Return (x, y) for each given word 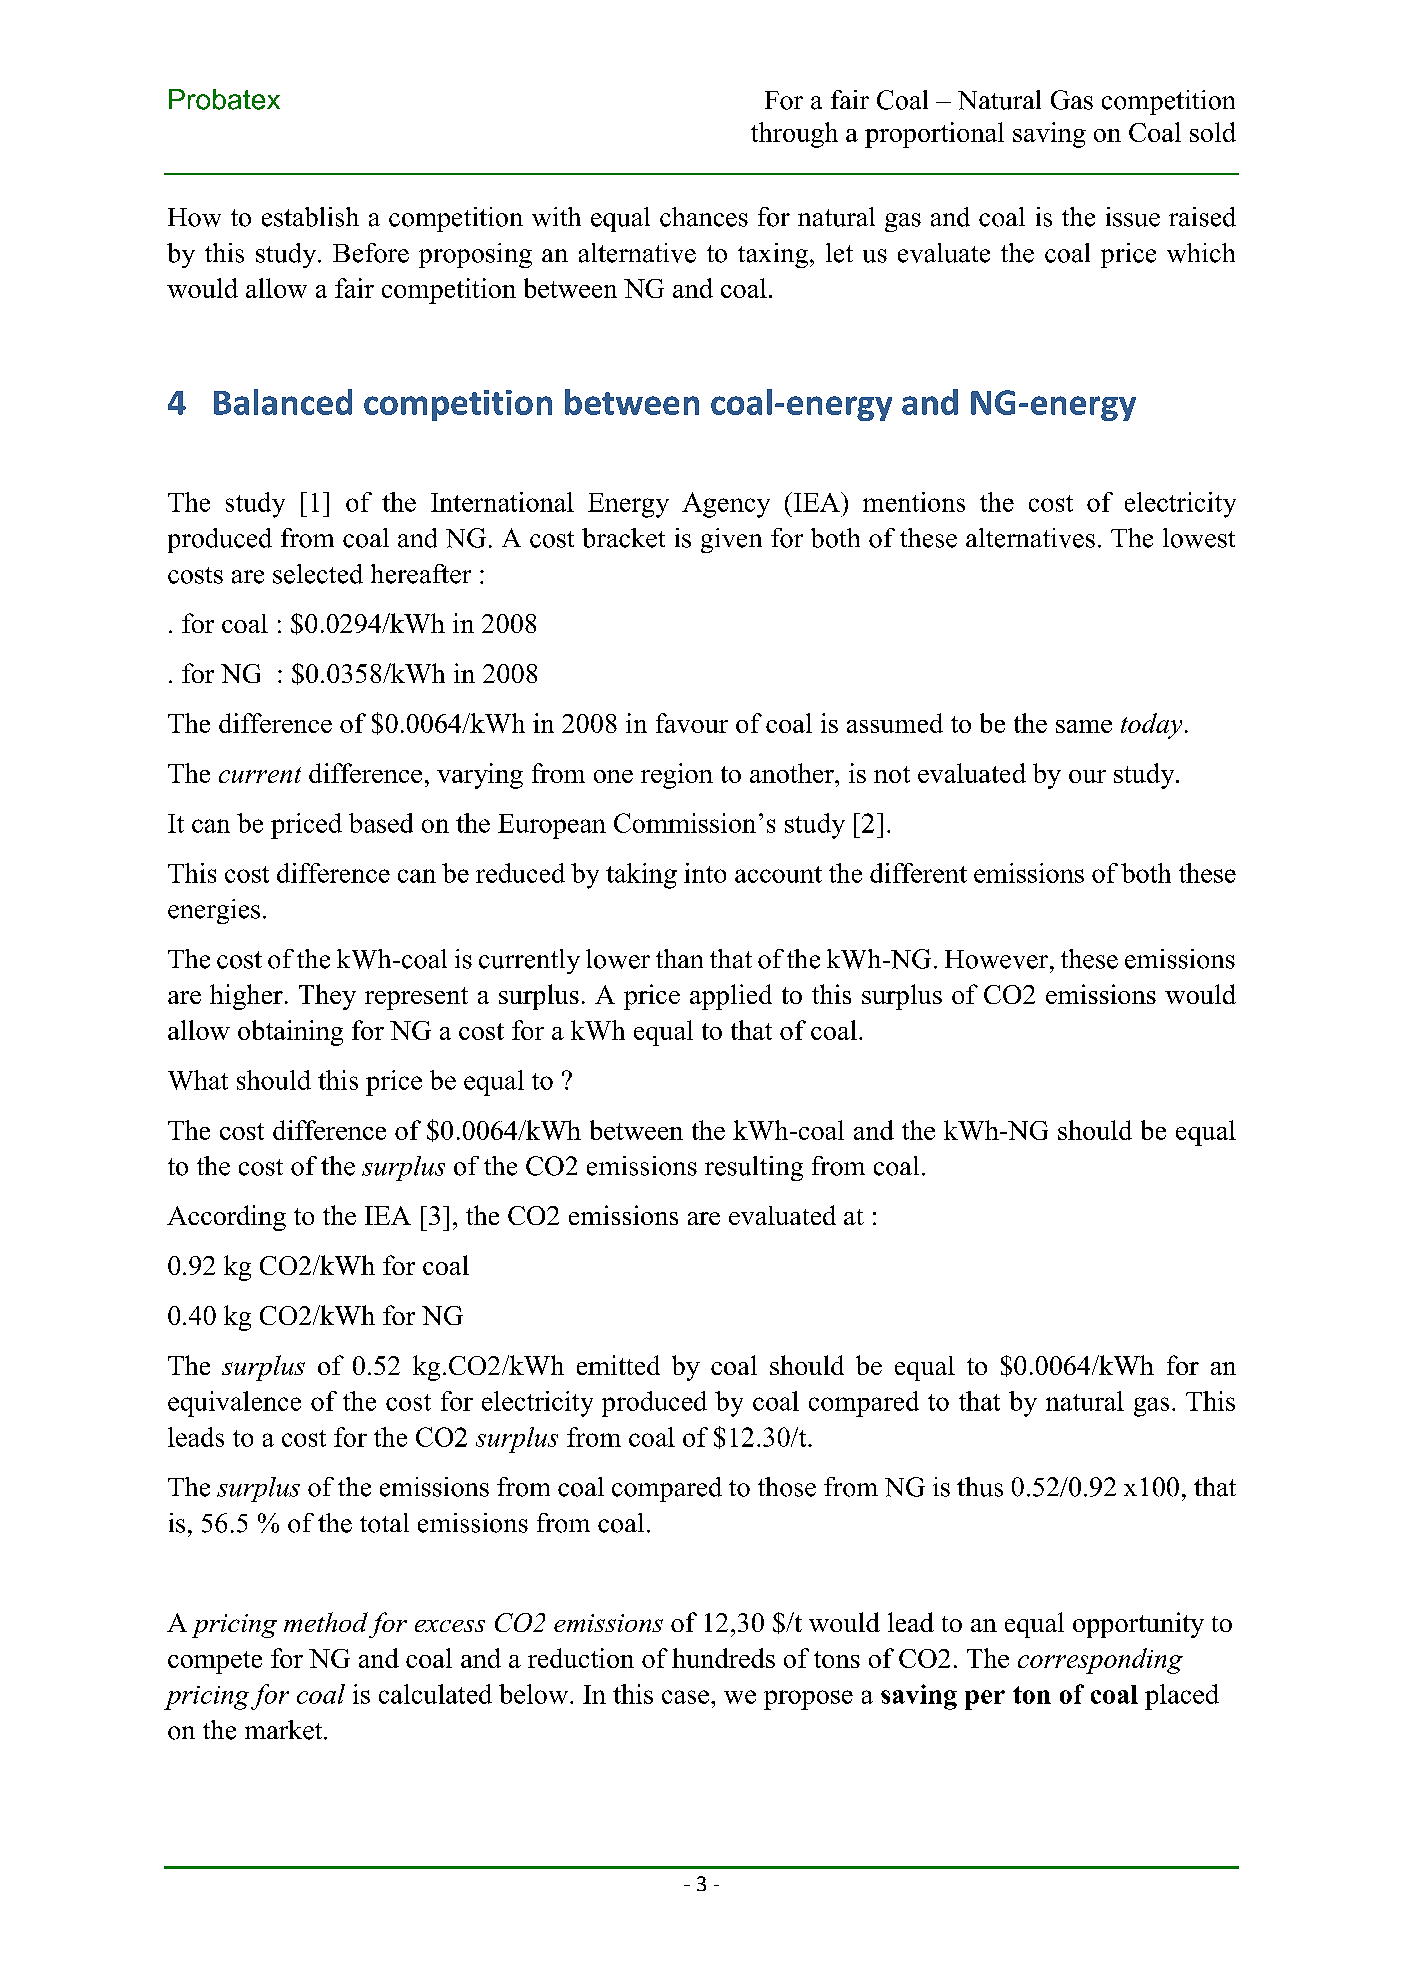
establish (310, 217)
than (679, 958)
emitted (618, 1365)
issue (1133, 217)
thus (980, 1487)
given (731, 540)
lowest (1199, 538)
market (285, 1730)
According (226, 1218)
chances (704, 217)
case (685, 1697)
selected (318, 574)
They (327, 997)
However (998, 959)
